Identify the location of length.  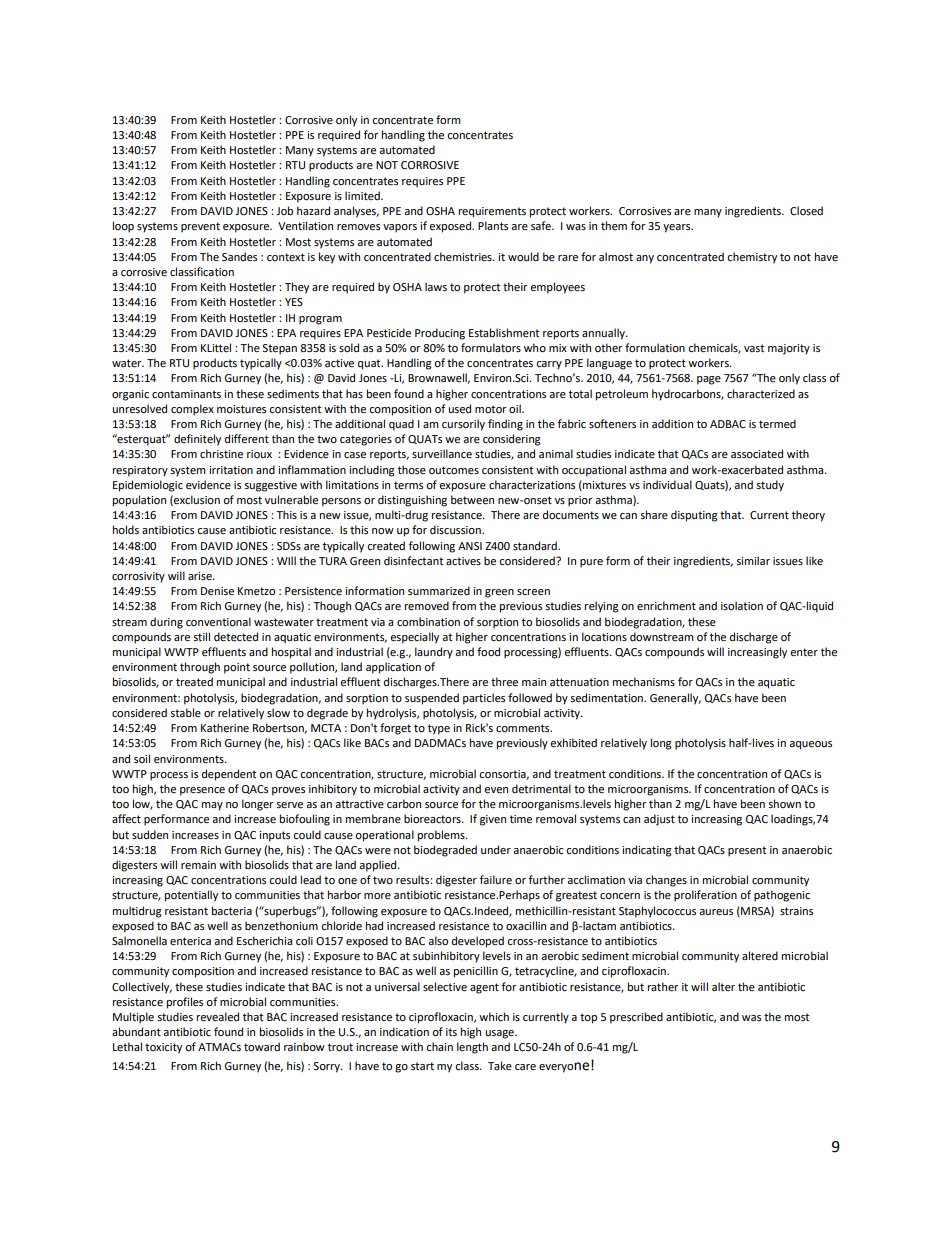
(472, 1048).
